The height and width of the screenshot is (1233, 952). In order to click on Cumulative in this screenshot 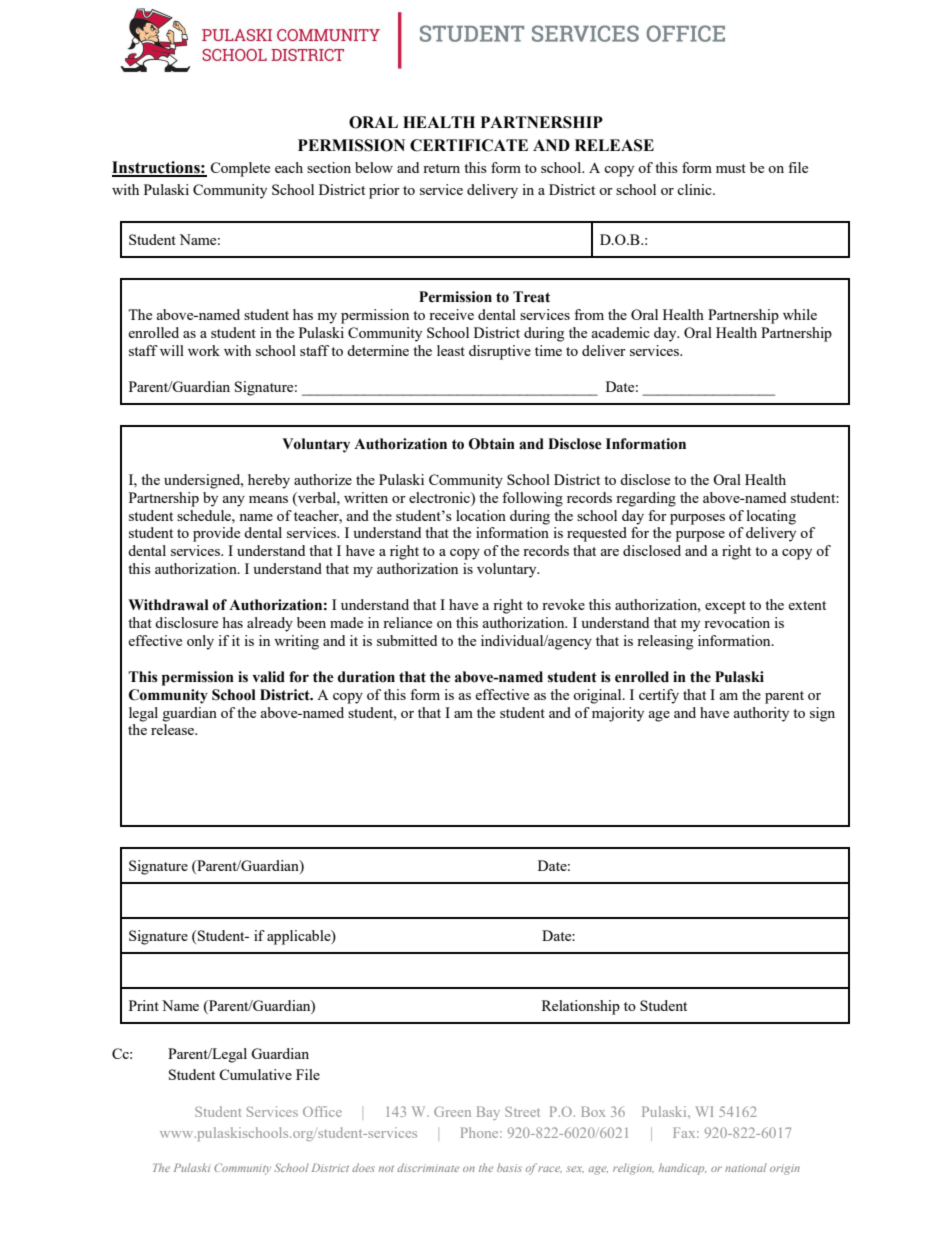, I will do `click(255, 1074)`.
